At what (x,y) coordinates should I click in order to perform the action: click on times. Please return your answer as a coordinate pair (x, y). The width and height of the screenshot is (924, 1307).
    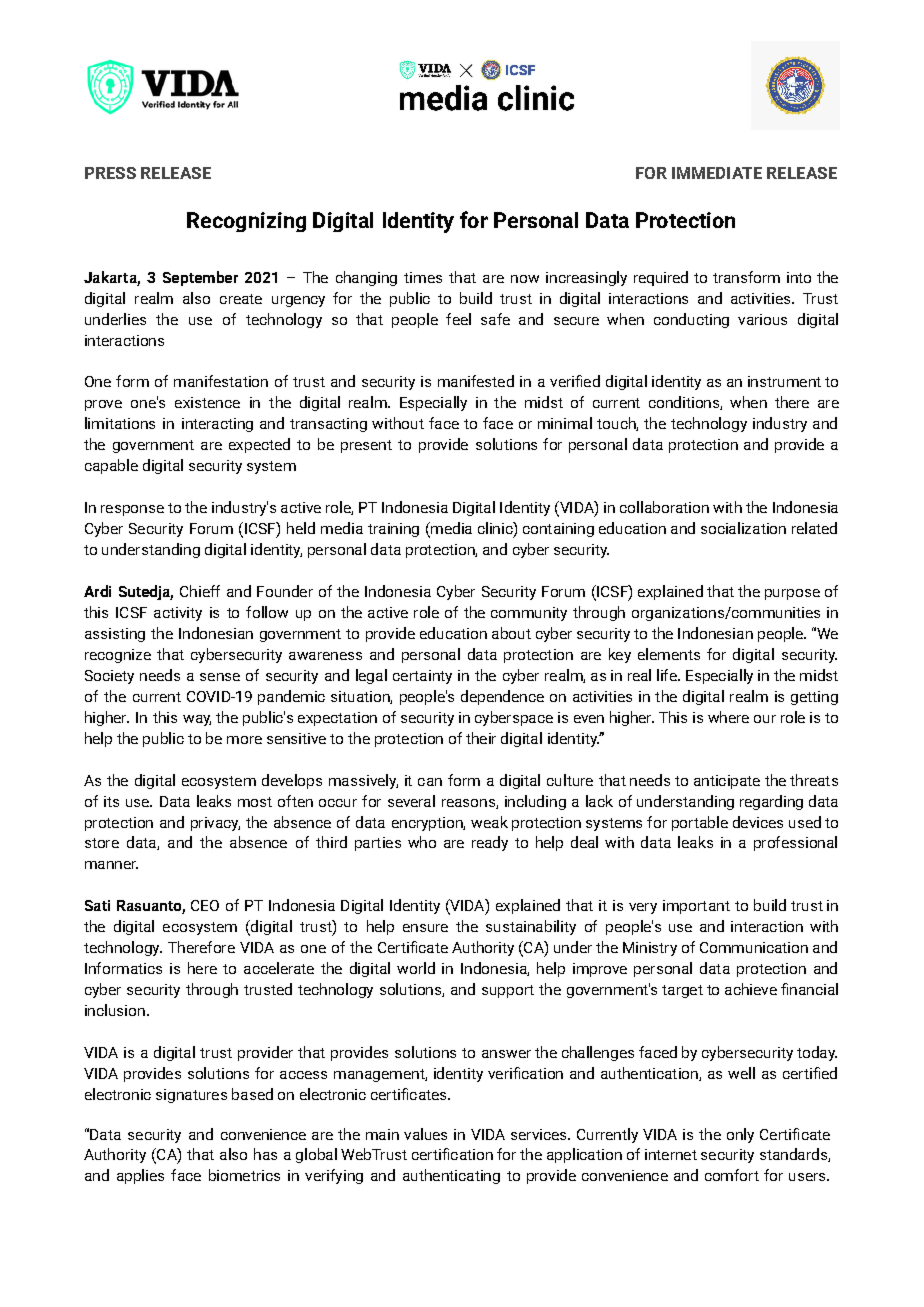
    Looking at the image, I should click on (423, 277).
